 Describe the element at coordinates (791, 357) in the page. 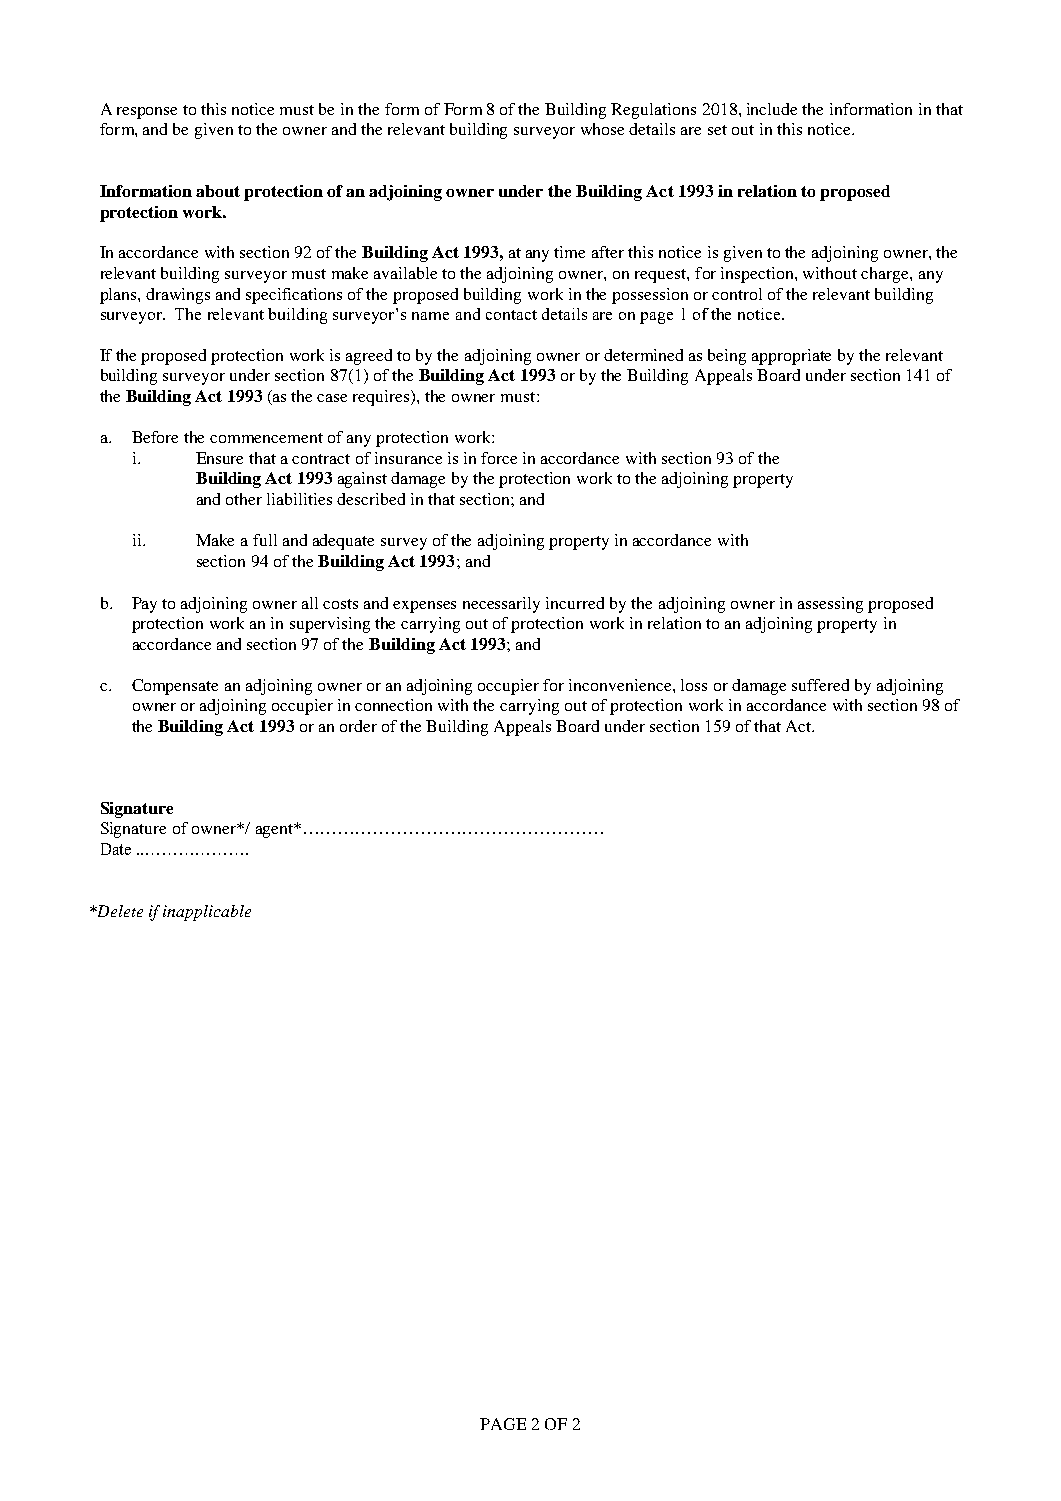

I see `appropriate` at that location.
